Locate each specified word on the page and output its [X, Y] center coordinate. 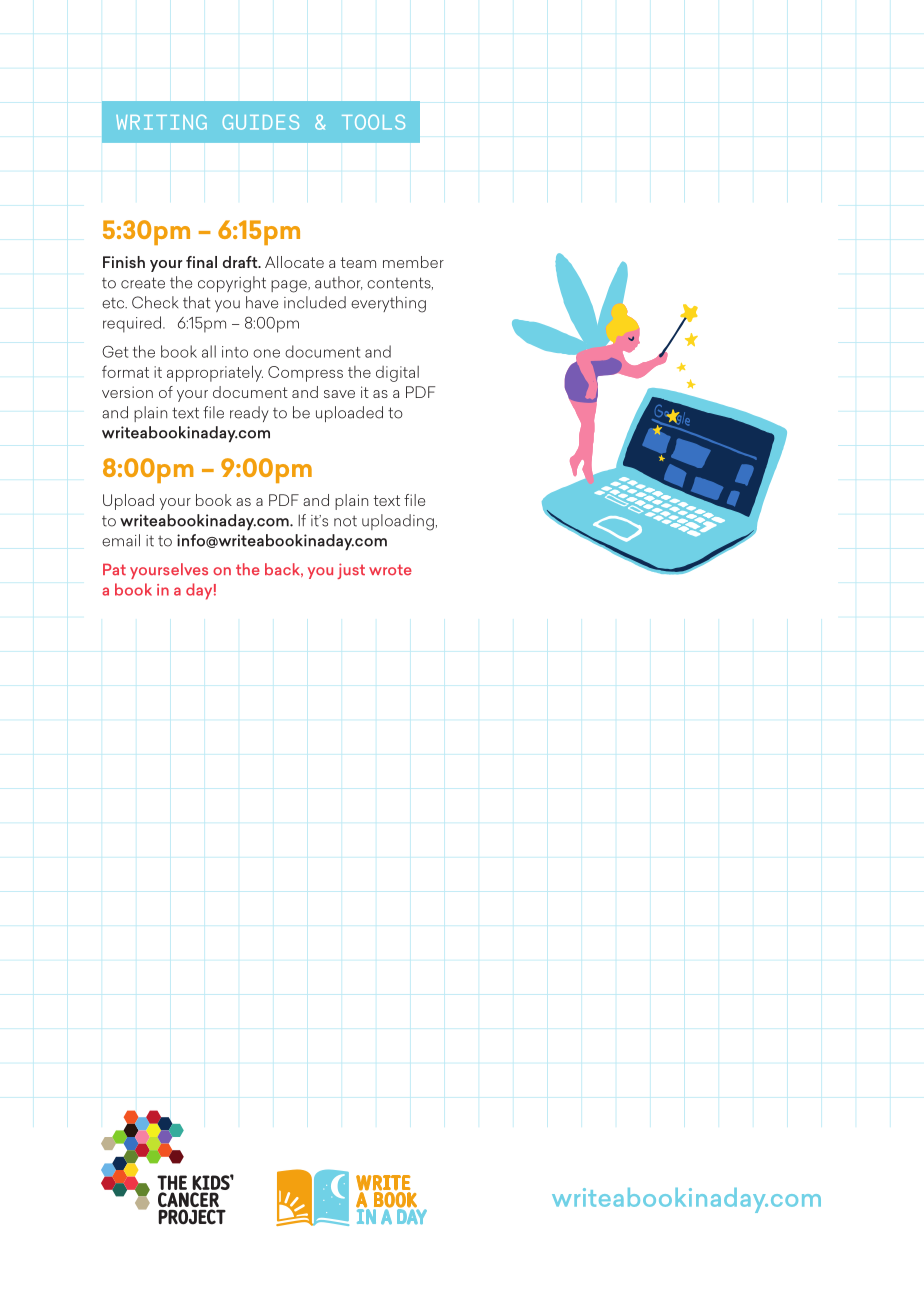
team [358, 262]
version [127, 392]
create [143, 283]
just [351, 571]
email [121, 540]
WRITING [161, 122]
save [339, 394]
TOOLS [373, 122]
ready [249, 414]
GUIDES [261, 122]
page [290, 286]
